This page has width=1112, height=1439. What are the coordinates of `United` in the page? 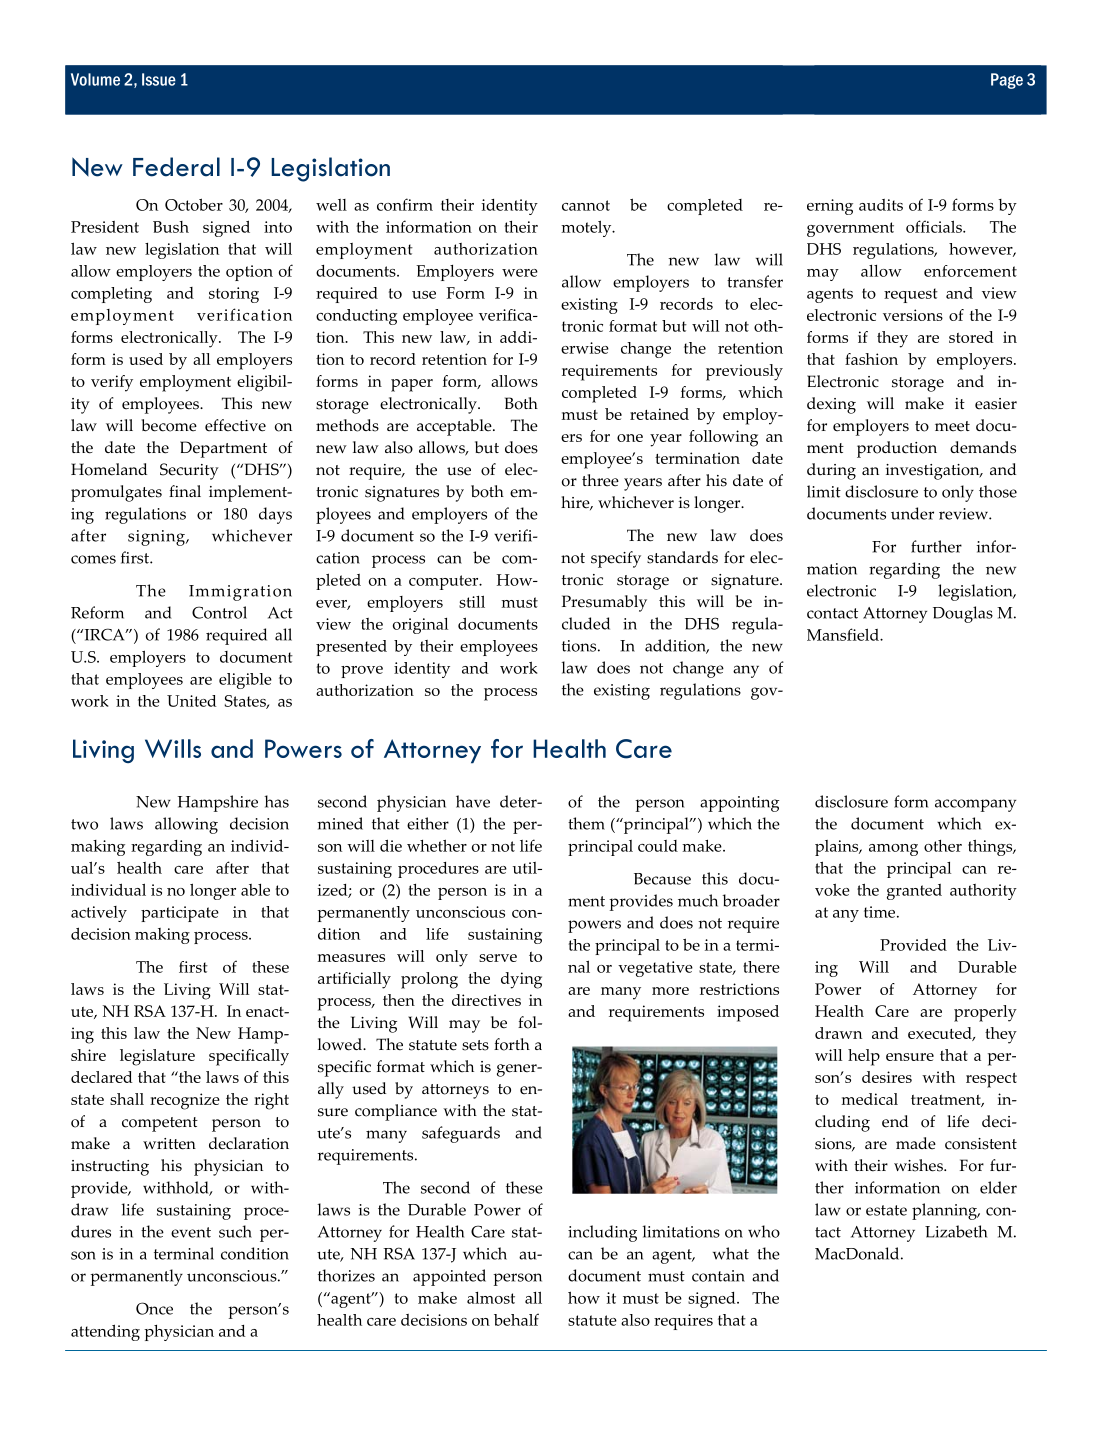 It's located at (191, 701).
